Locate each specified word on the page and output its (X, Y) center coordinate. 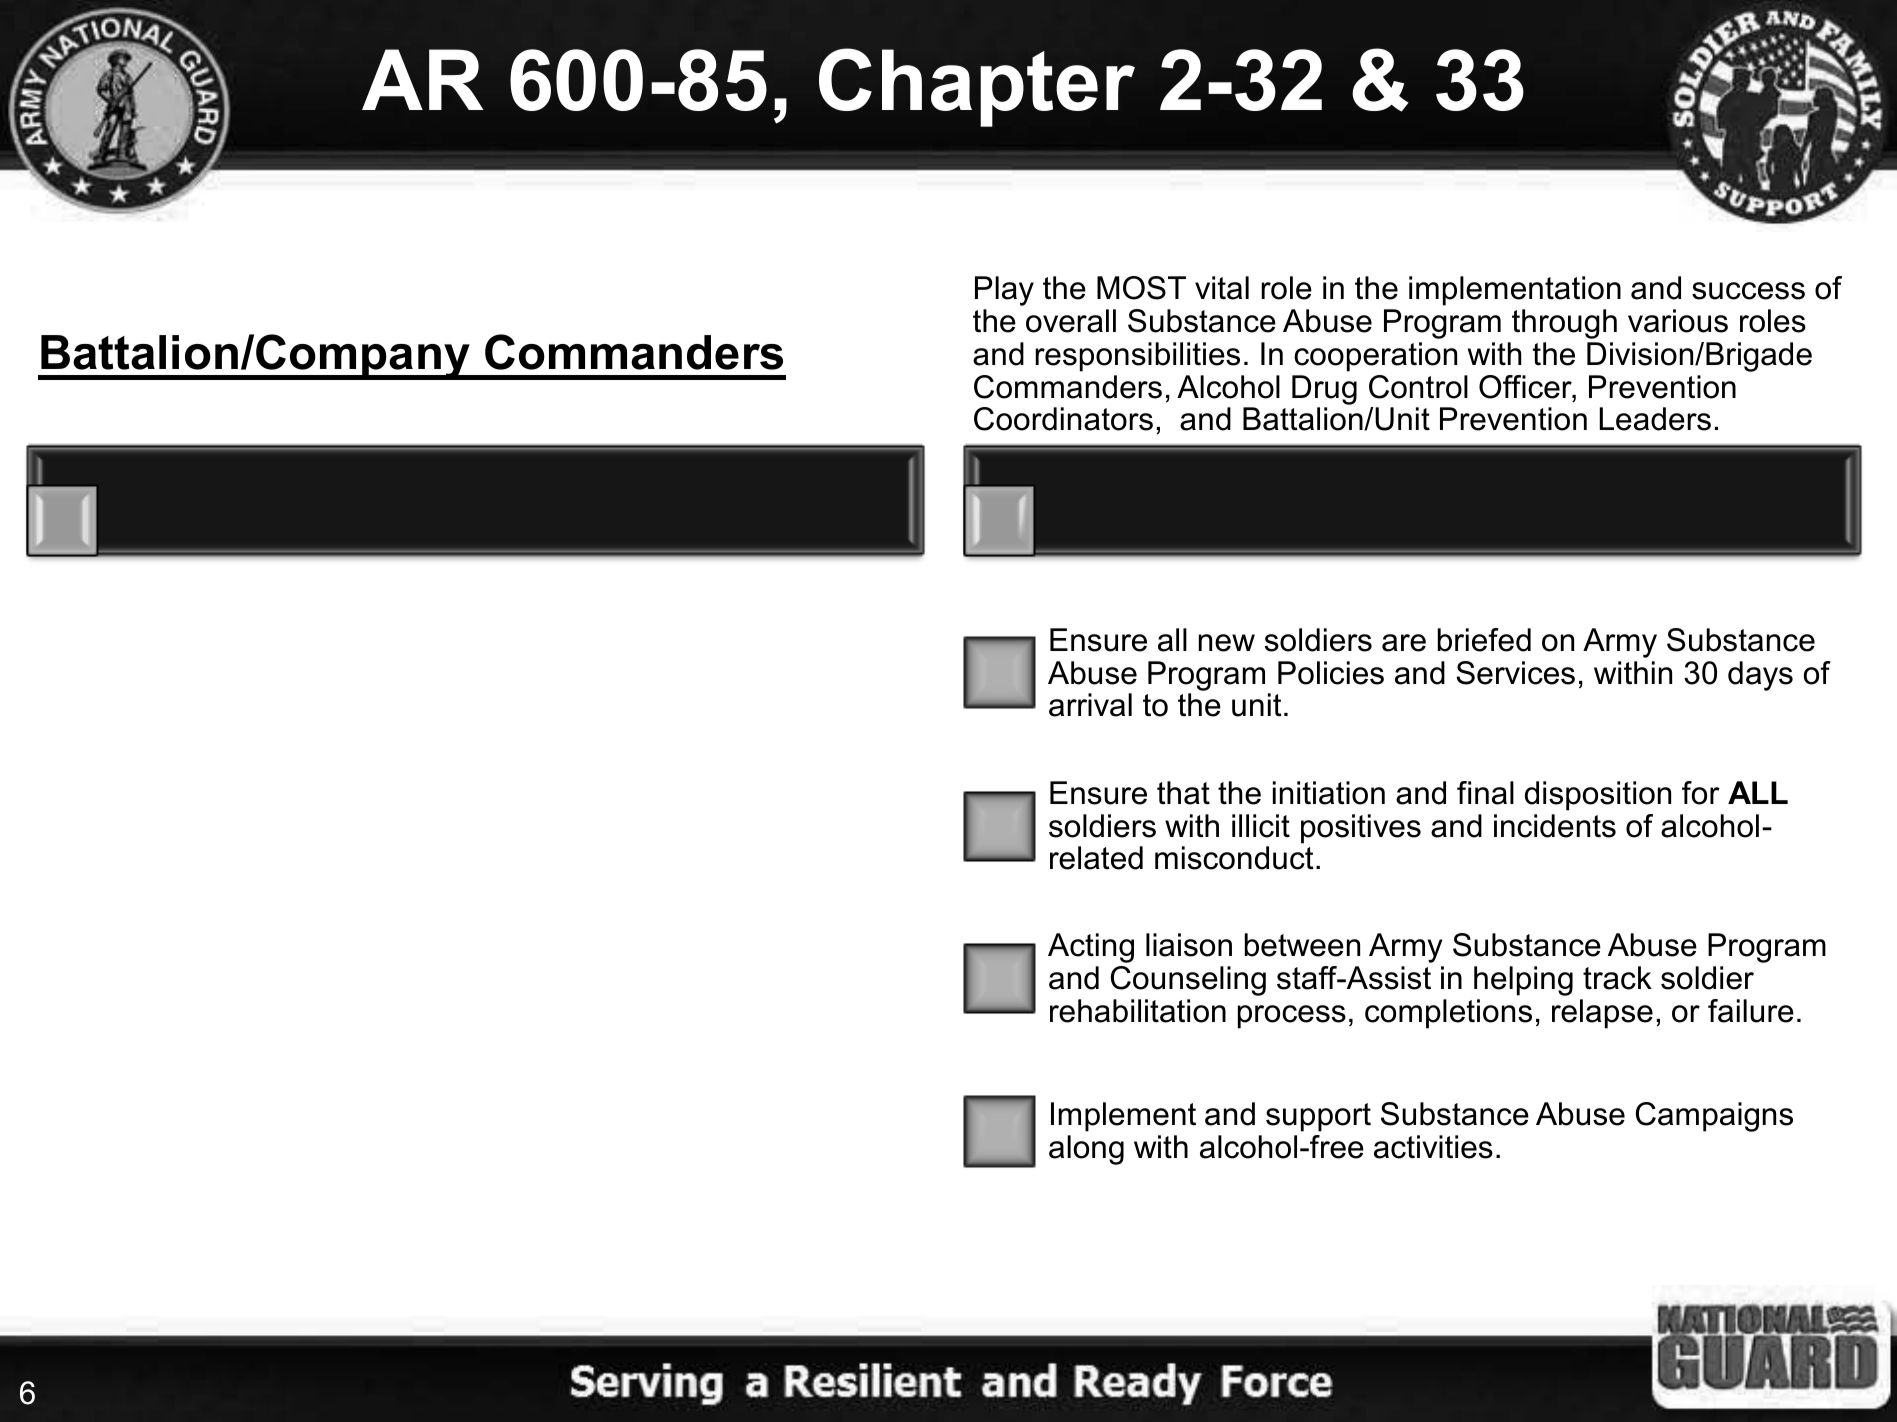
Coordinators (1063, 419)
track (1617, 978)
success (1748, 291)
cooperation (1375, 357)
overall (1071, 321)
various (1678, 321)
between (1302, 945)
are (1404, 643)
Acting (1091, 948)
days (1760, 676)
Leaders (1655, 419)
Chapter (977, 87)
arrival (1090, 705)
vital (1222, 288)
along (1086, 1150)
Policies (1331, 673)
